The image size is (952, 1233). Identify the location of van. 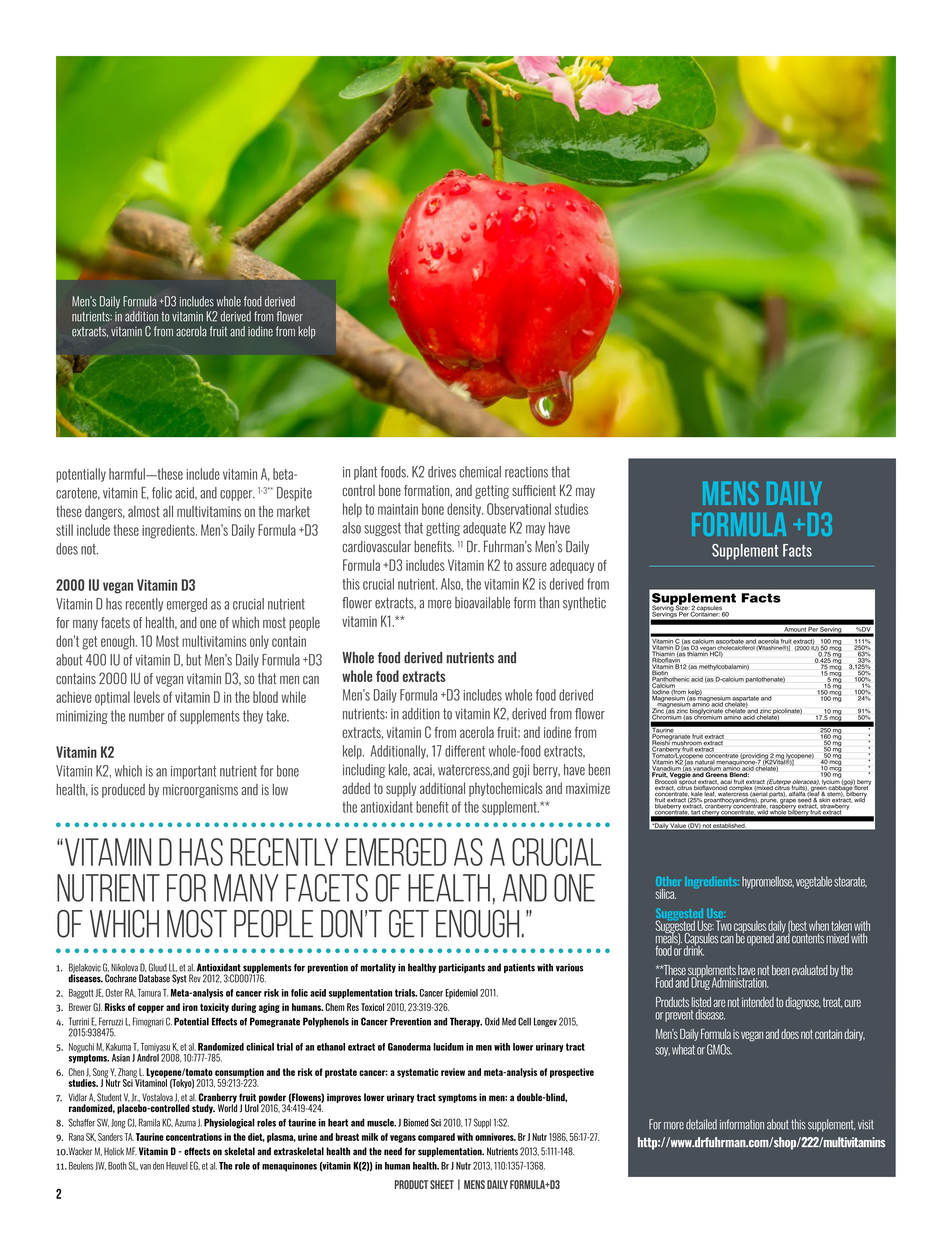
(145, 1167).
